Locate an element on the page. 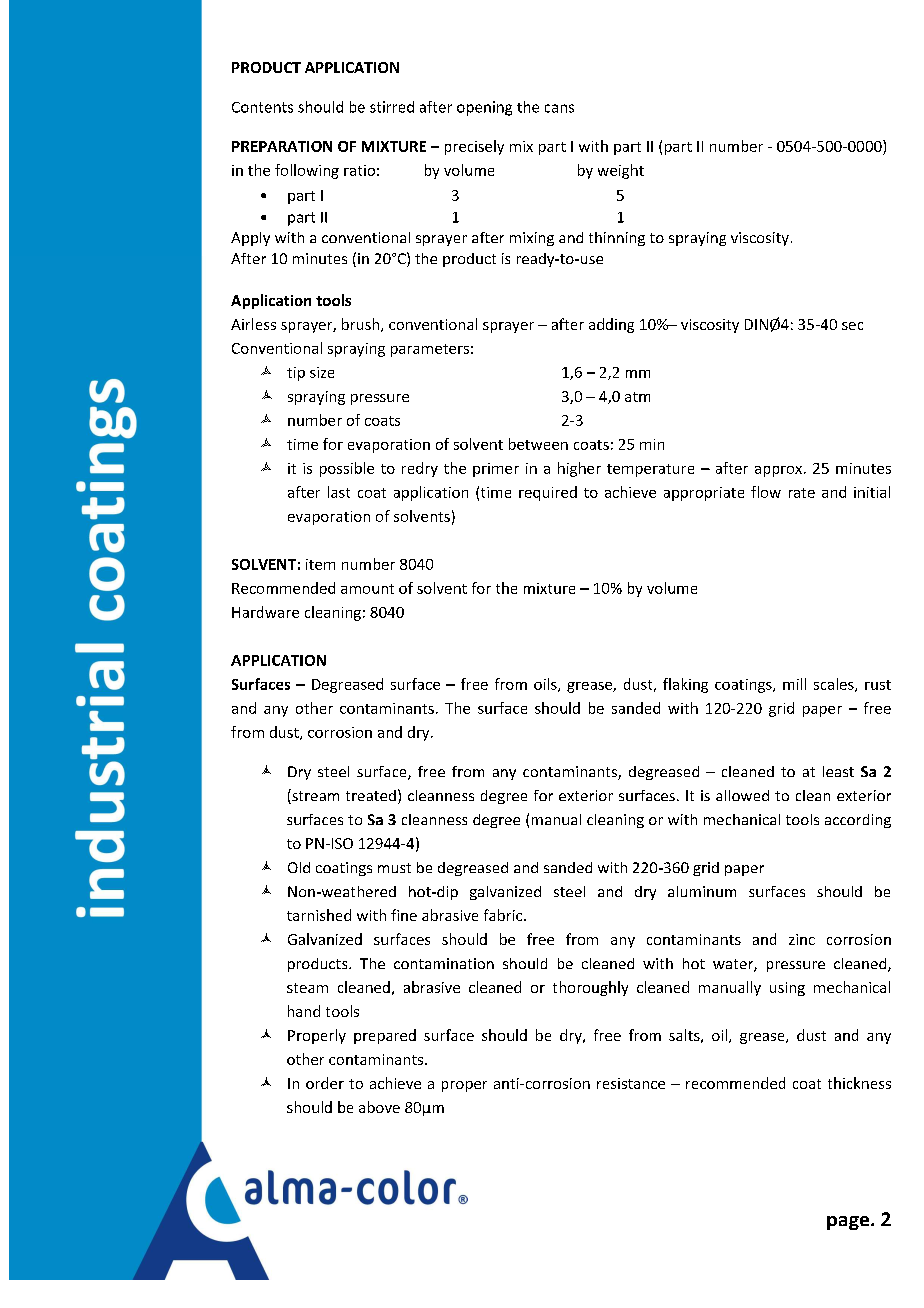 The width and height of the document is (924, 1308). page is located at coordinates (848, 1223).
